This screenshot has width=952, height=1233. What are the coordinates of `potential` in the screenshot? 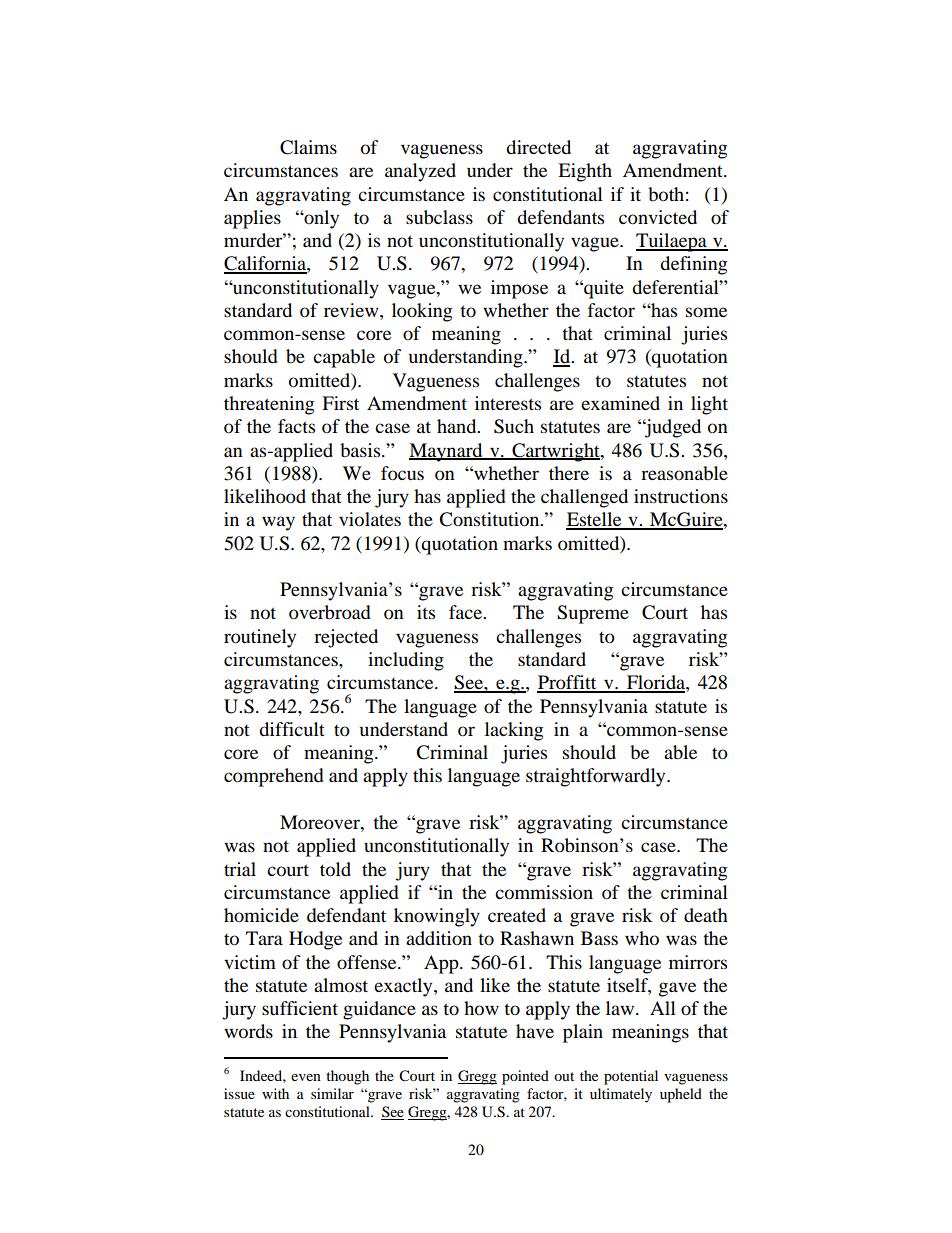 It's located at (631, 1077).
